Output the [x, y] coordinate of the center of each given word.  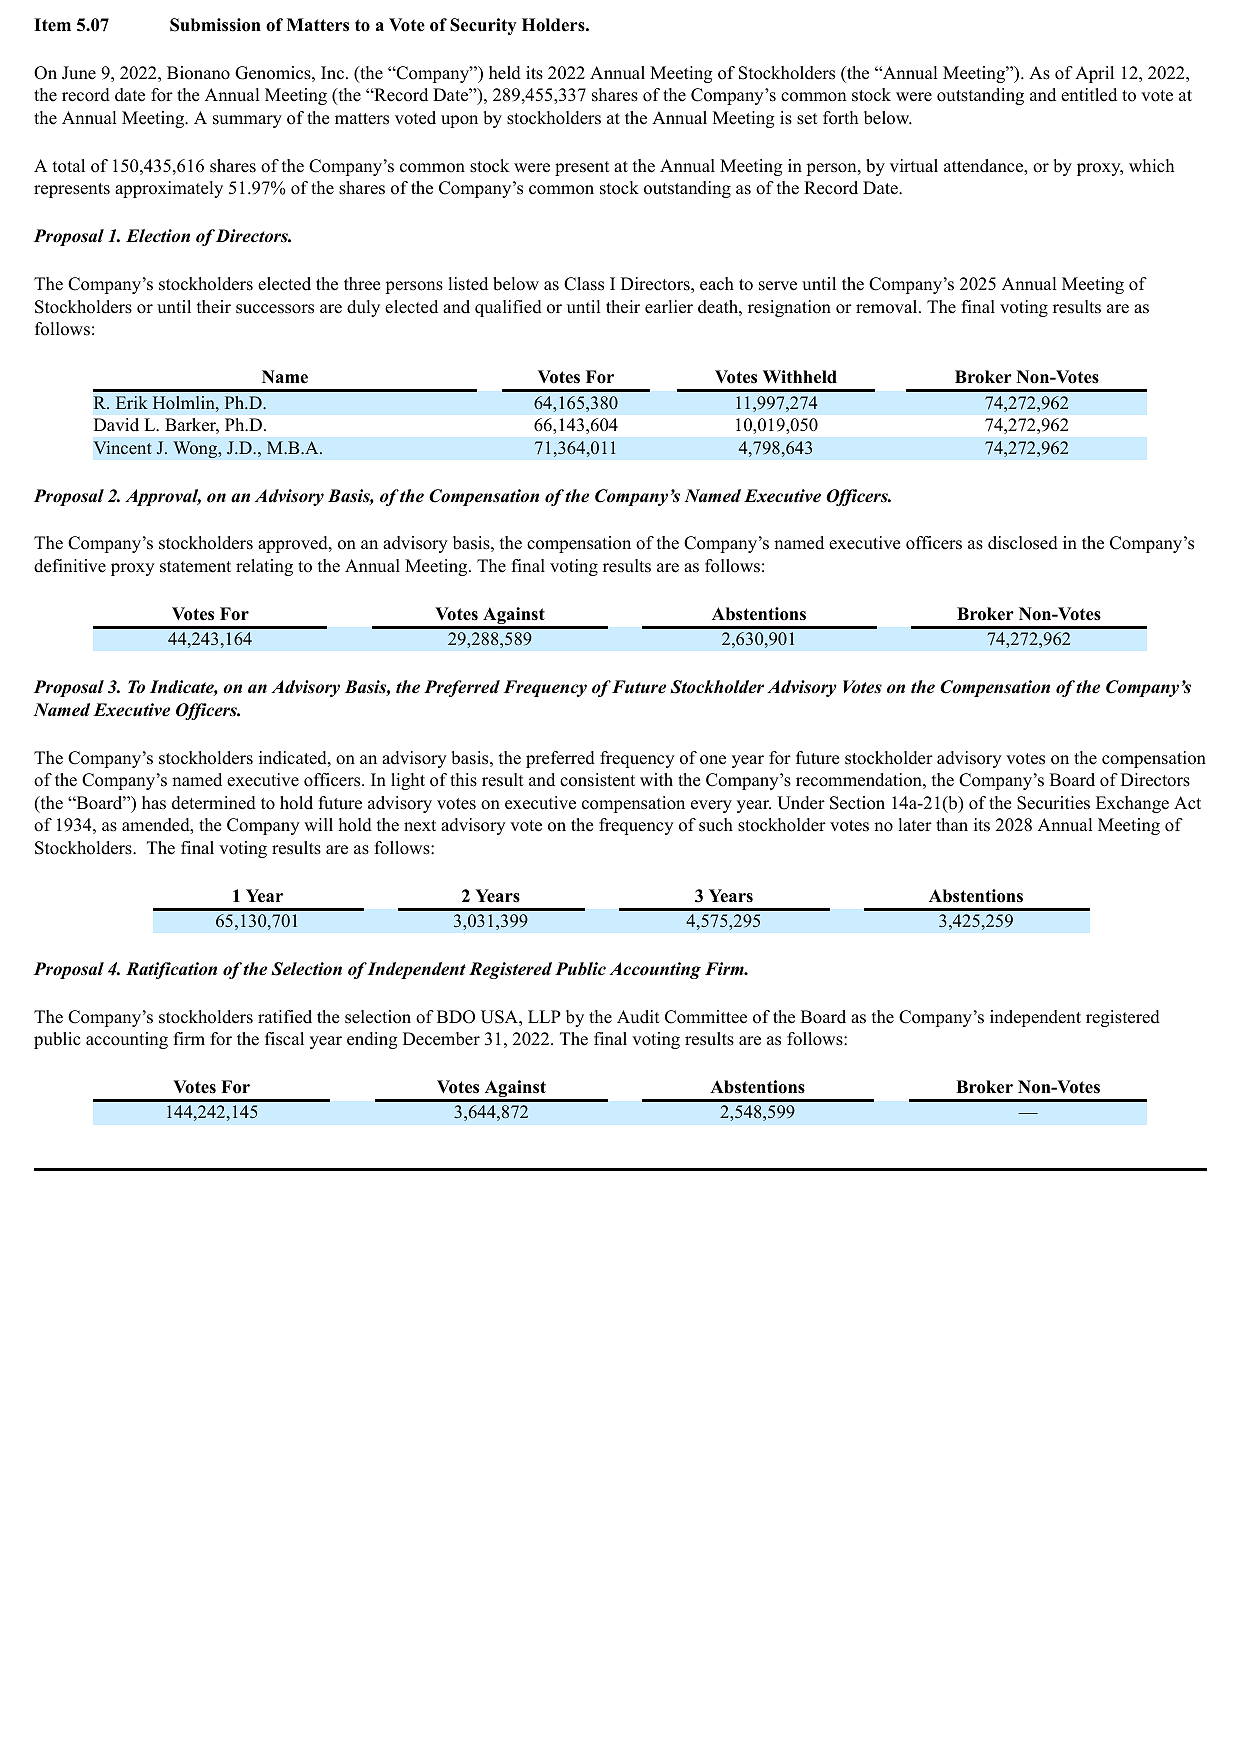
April [1094, 74]
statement [195, 567]
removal [888, 307]
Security [483, 26]
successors [275, 309]
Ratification [171, 970]
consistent [597, 780]
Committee [706, 1017]
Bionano [198, 73]
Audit [638, 1017]
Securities [1053, 803]
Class [584, 284]
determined [214, 803]
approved [294, 544]
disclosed [1023, 543]
